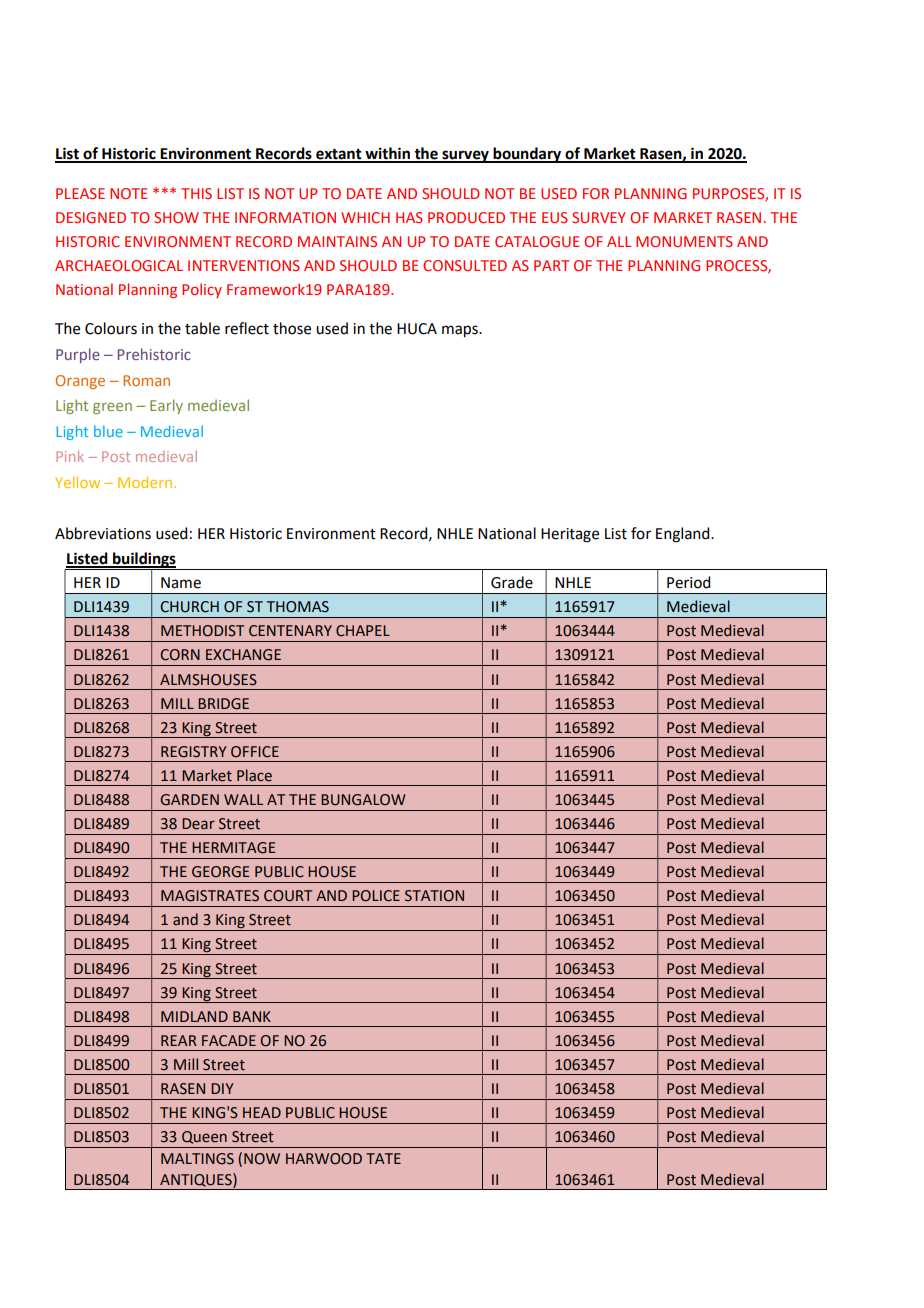 The width and height of the screenshot is (924, 1308). Describe the element at coordinates (688, 582) in the screenshot. I see `Period` at that location.
